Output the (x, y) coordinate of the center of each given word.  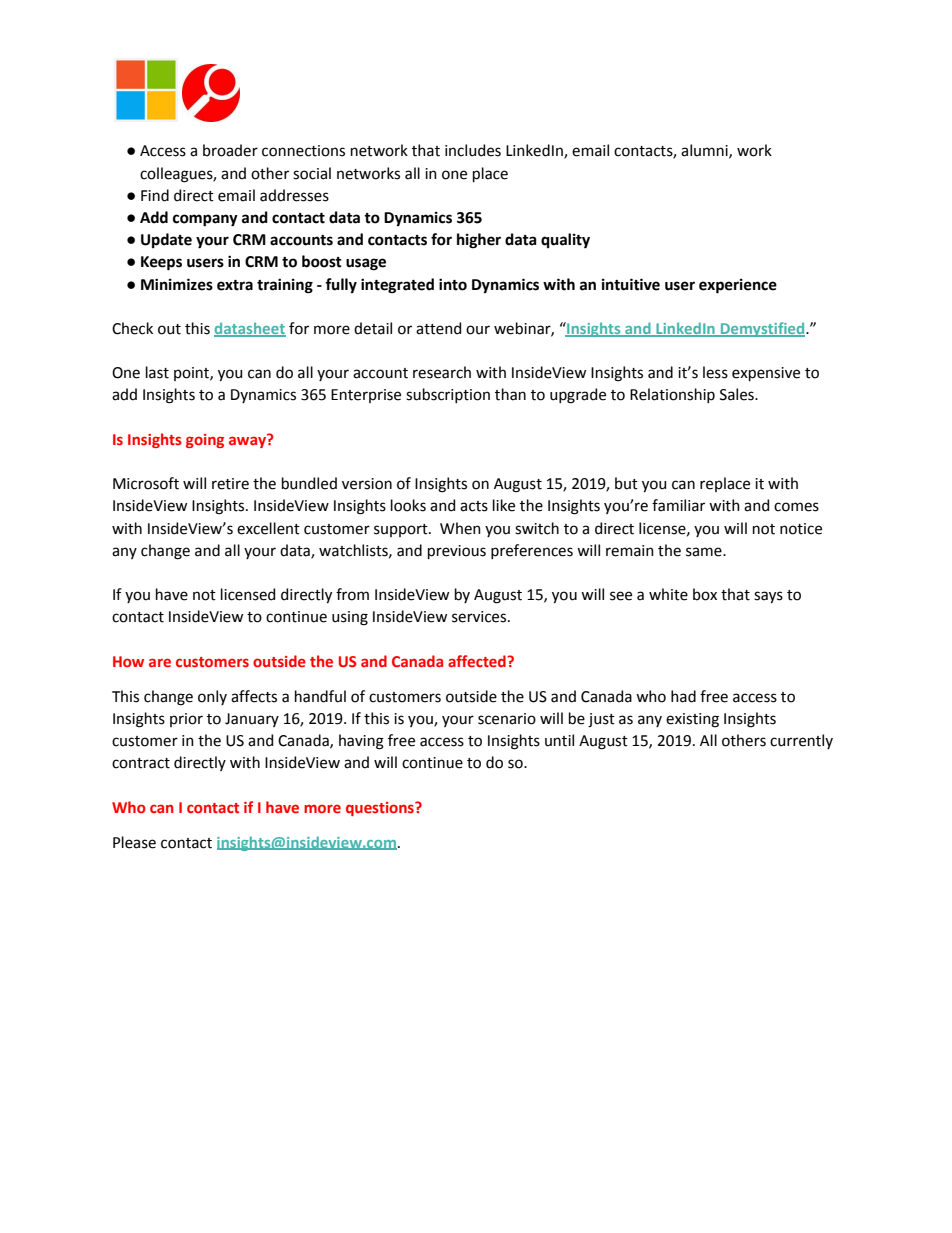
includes (473, 150)
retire (230, 484)
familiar (678, 505)
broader (230, 150)
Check (132, 328)
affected (478, 661)
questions (381, 809)
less (715, 372)
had (683, 696)
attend (438, 328)
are (160, 662)
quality (565, 240)
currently (801, 741)
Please (134, 842)
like (504, 505)
